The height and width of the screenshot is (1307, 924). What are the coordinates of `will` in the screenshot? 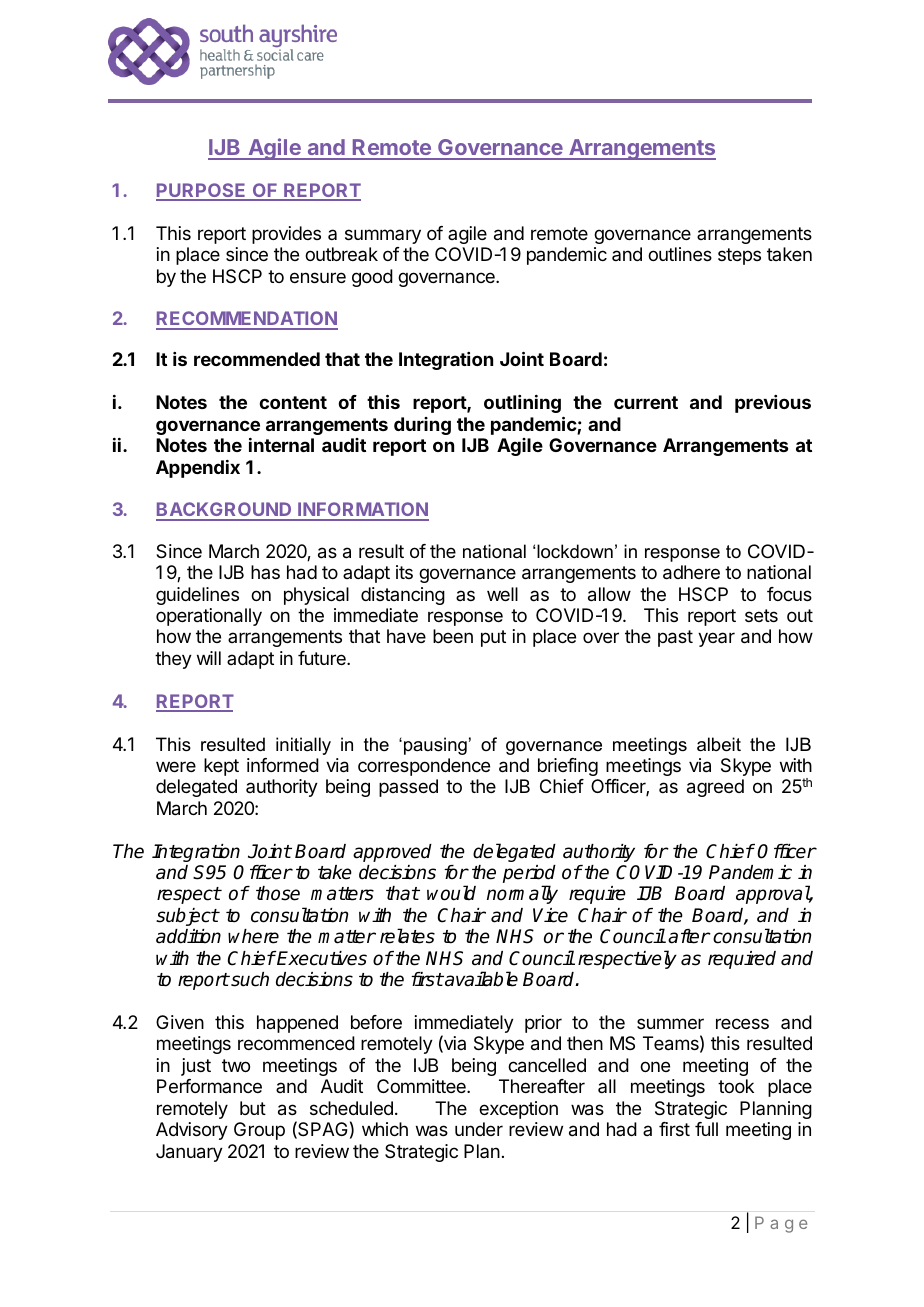 It's located at (209, 658).
